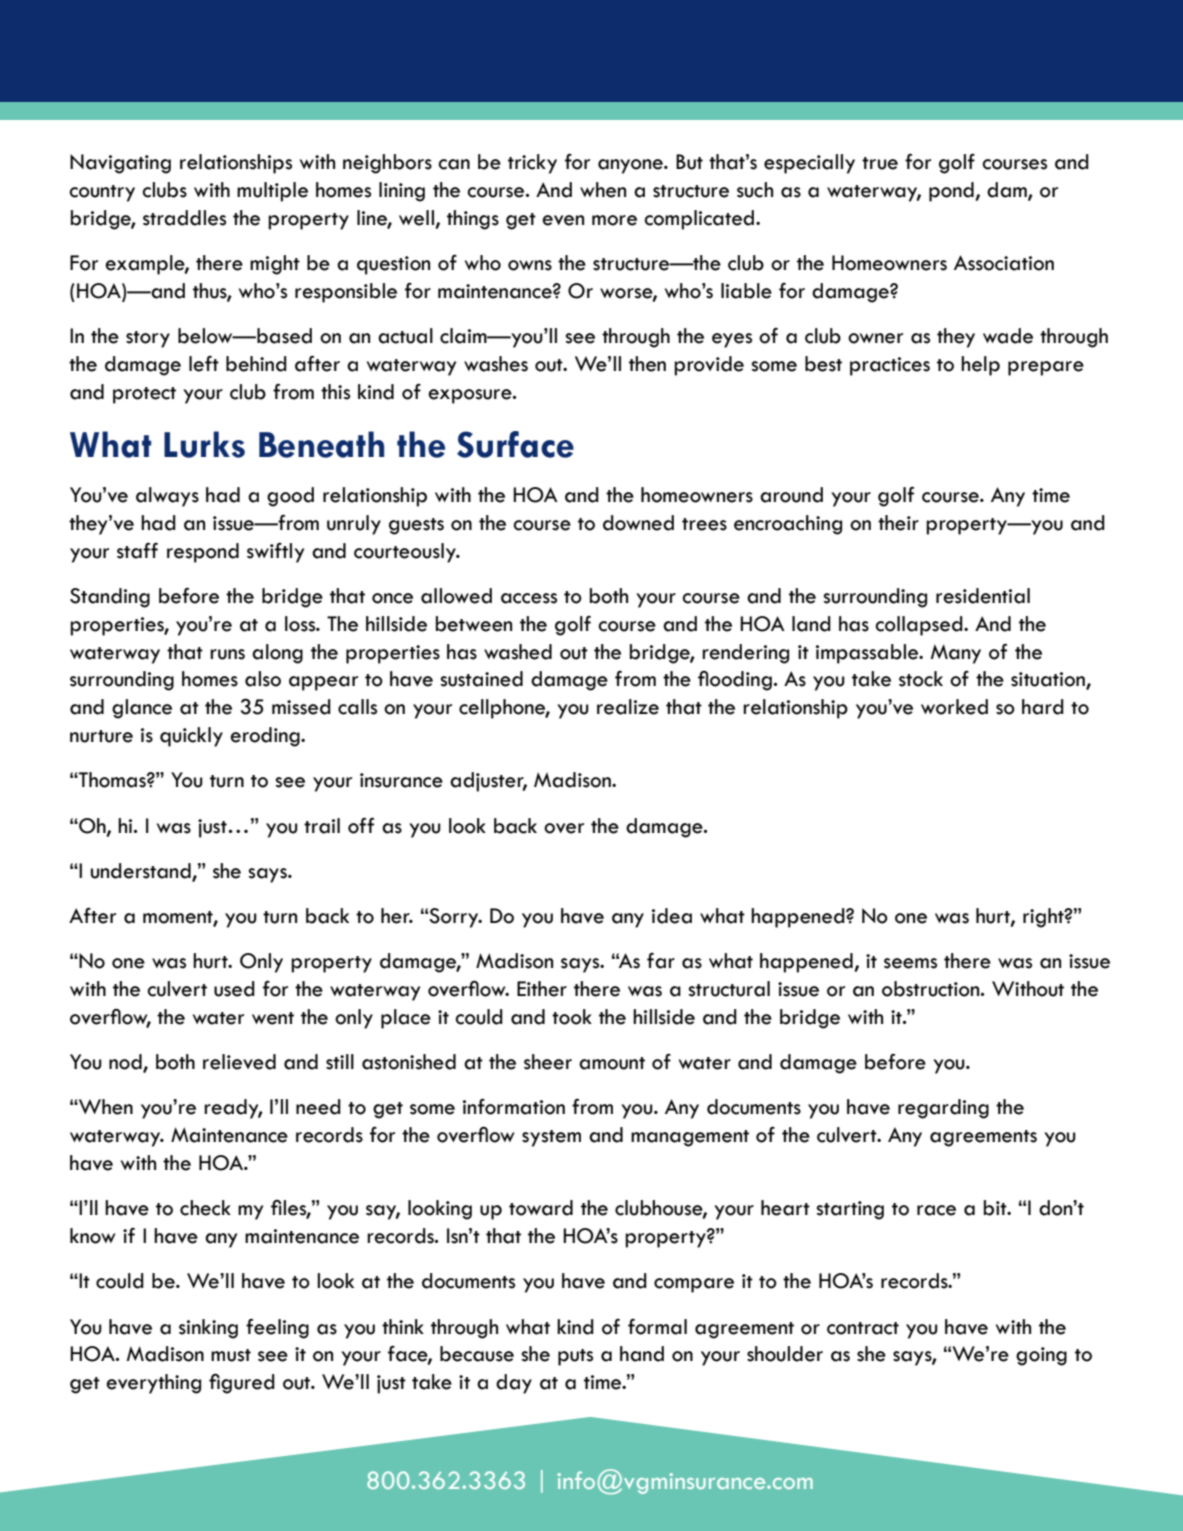  Describe the element at coordinates (275, 552) in the screenshot. I see `swiftly` at that location.
